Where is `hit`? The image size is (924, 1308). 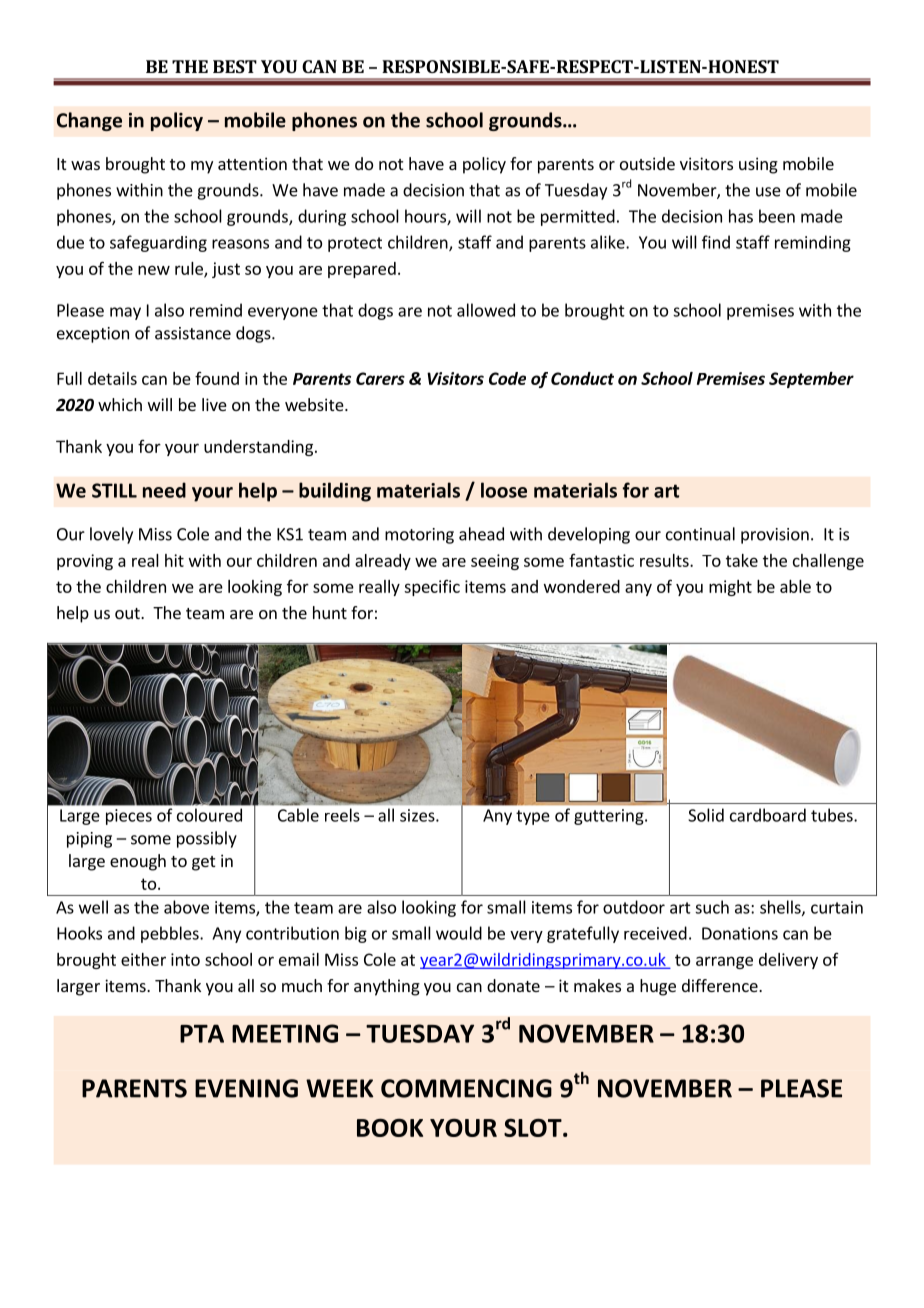 hit is located at coordinates (174, 560).
